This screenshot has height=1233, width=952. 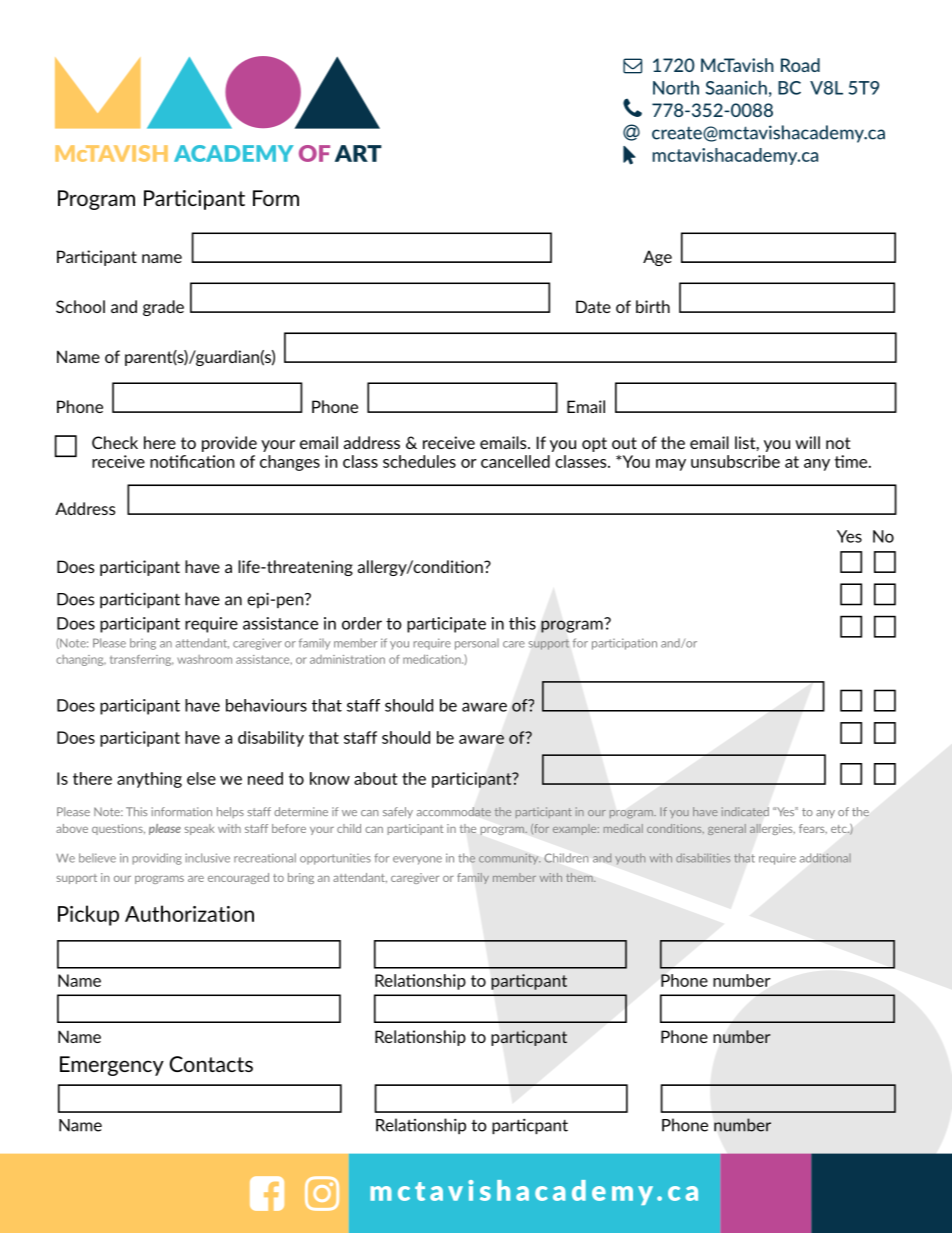 What do you see at coordinates (676, 87) in the screenshot?
I see `North` at bounding box center [676, 87].
